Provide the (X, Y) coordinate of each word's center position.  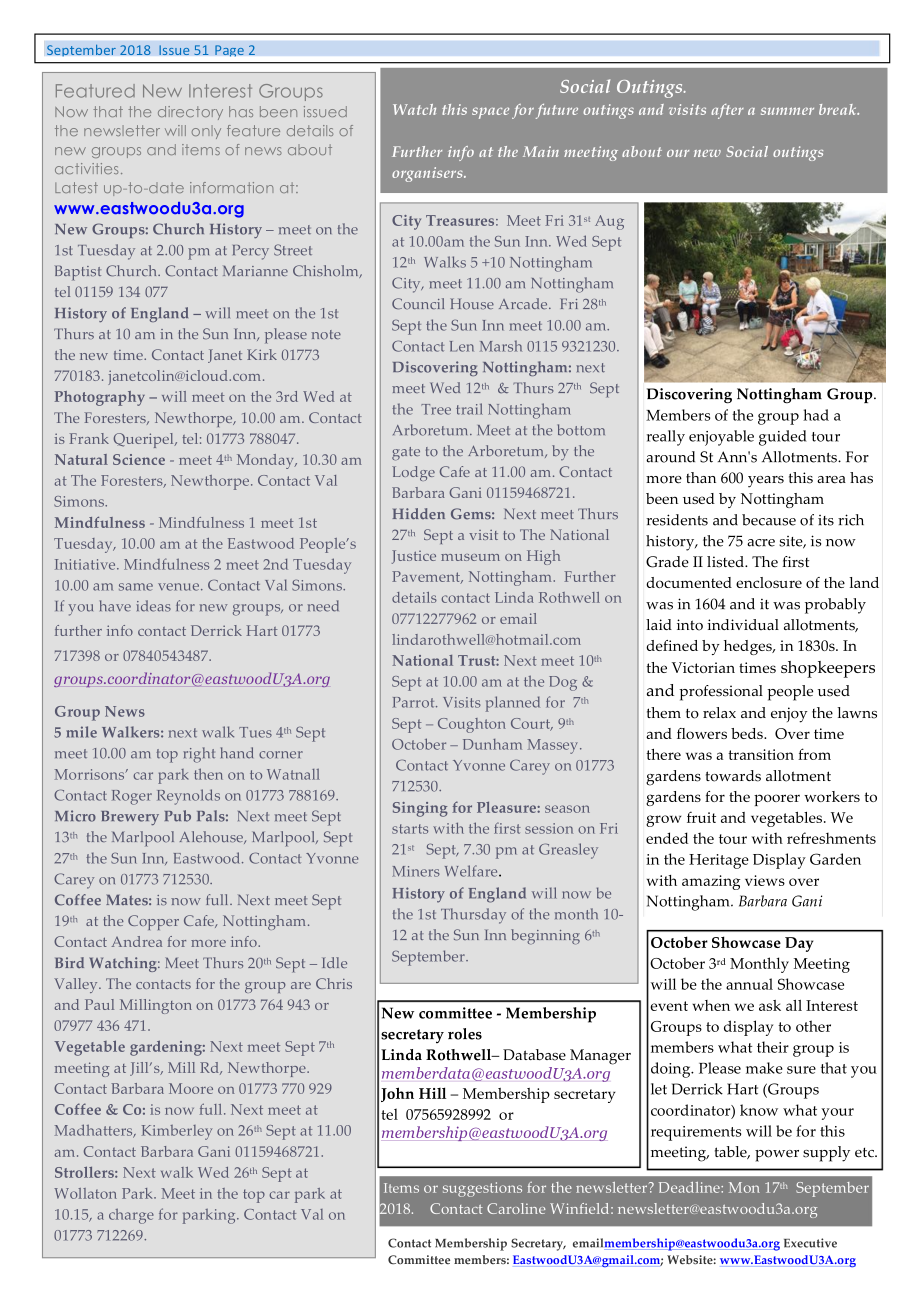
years (766, 482)
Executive (810, 1243)
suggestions (482, 1189)
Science (139, 459)
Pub (178, 816)
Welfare (472, 871)
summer (787, 111)
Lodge (413, 473)
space (490, 113)
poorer (777, 800)
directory (190, 113)
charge (131, 1216)
